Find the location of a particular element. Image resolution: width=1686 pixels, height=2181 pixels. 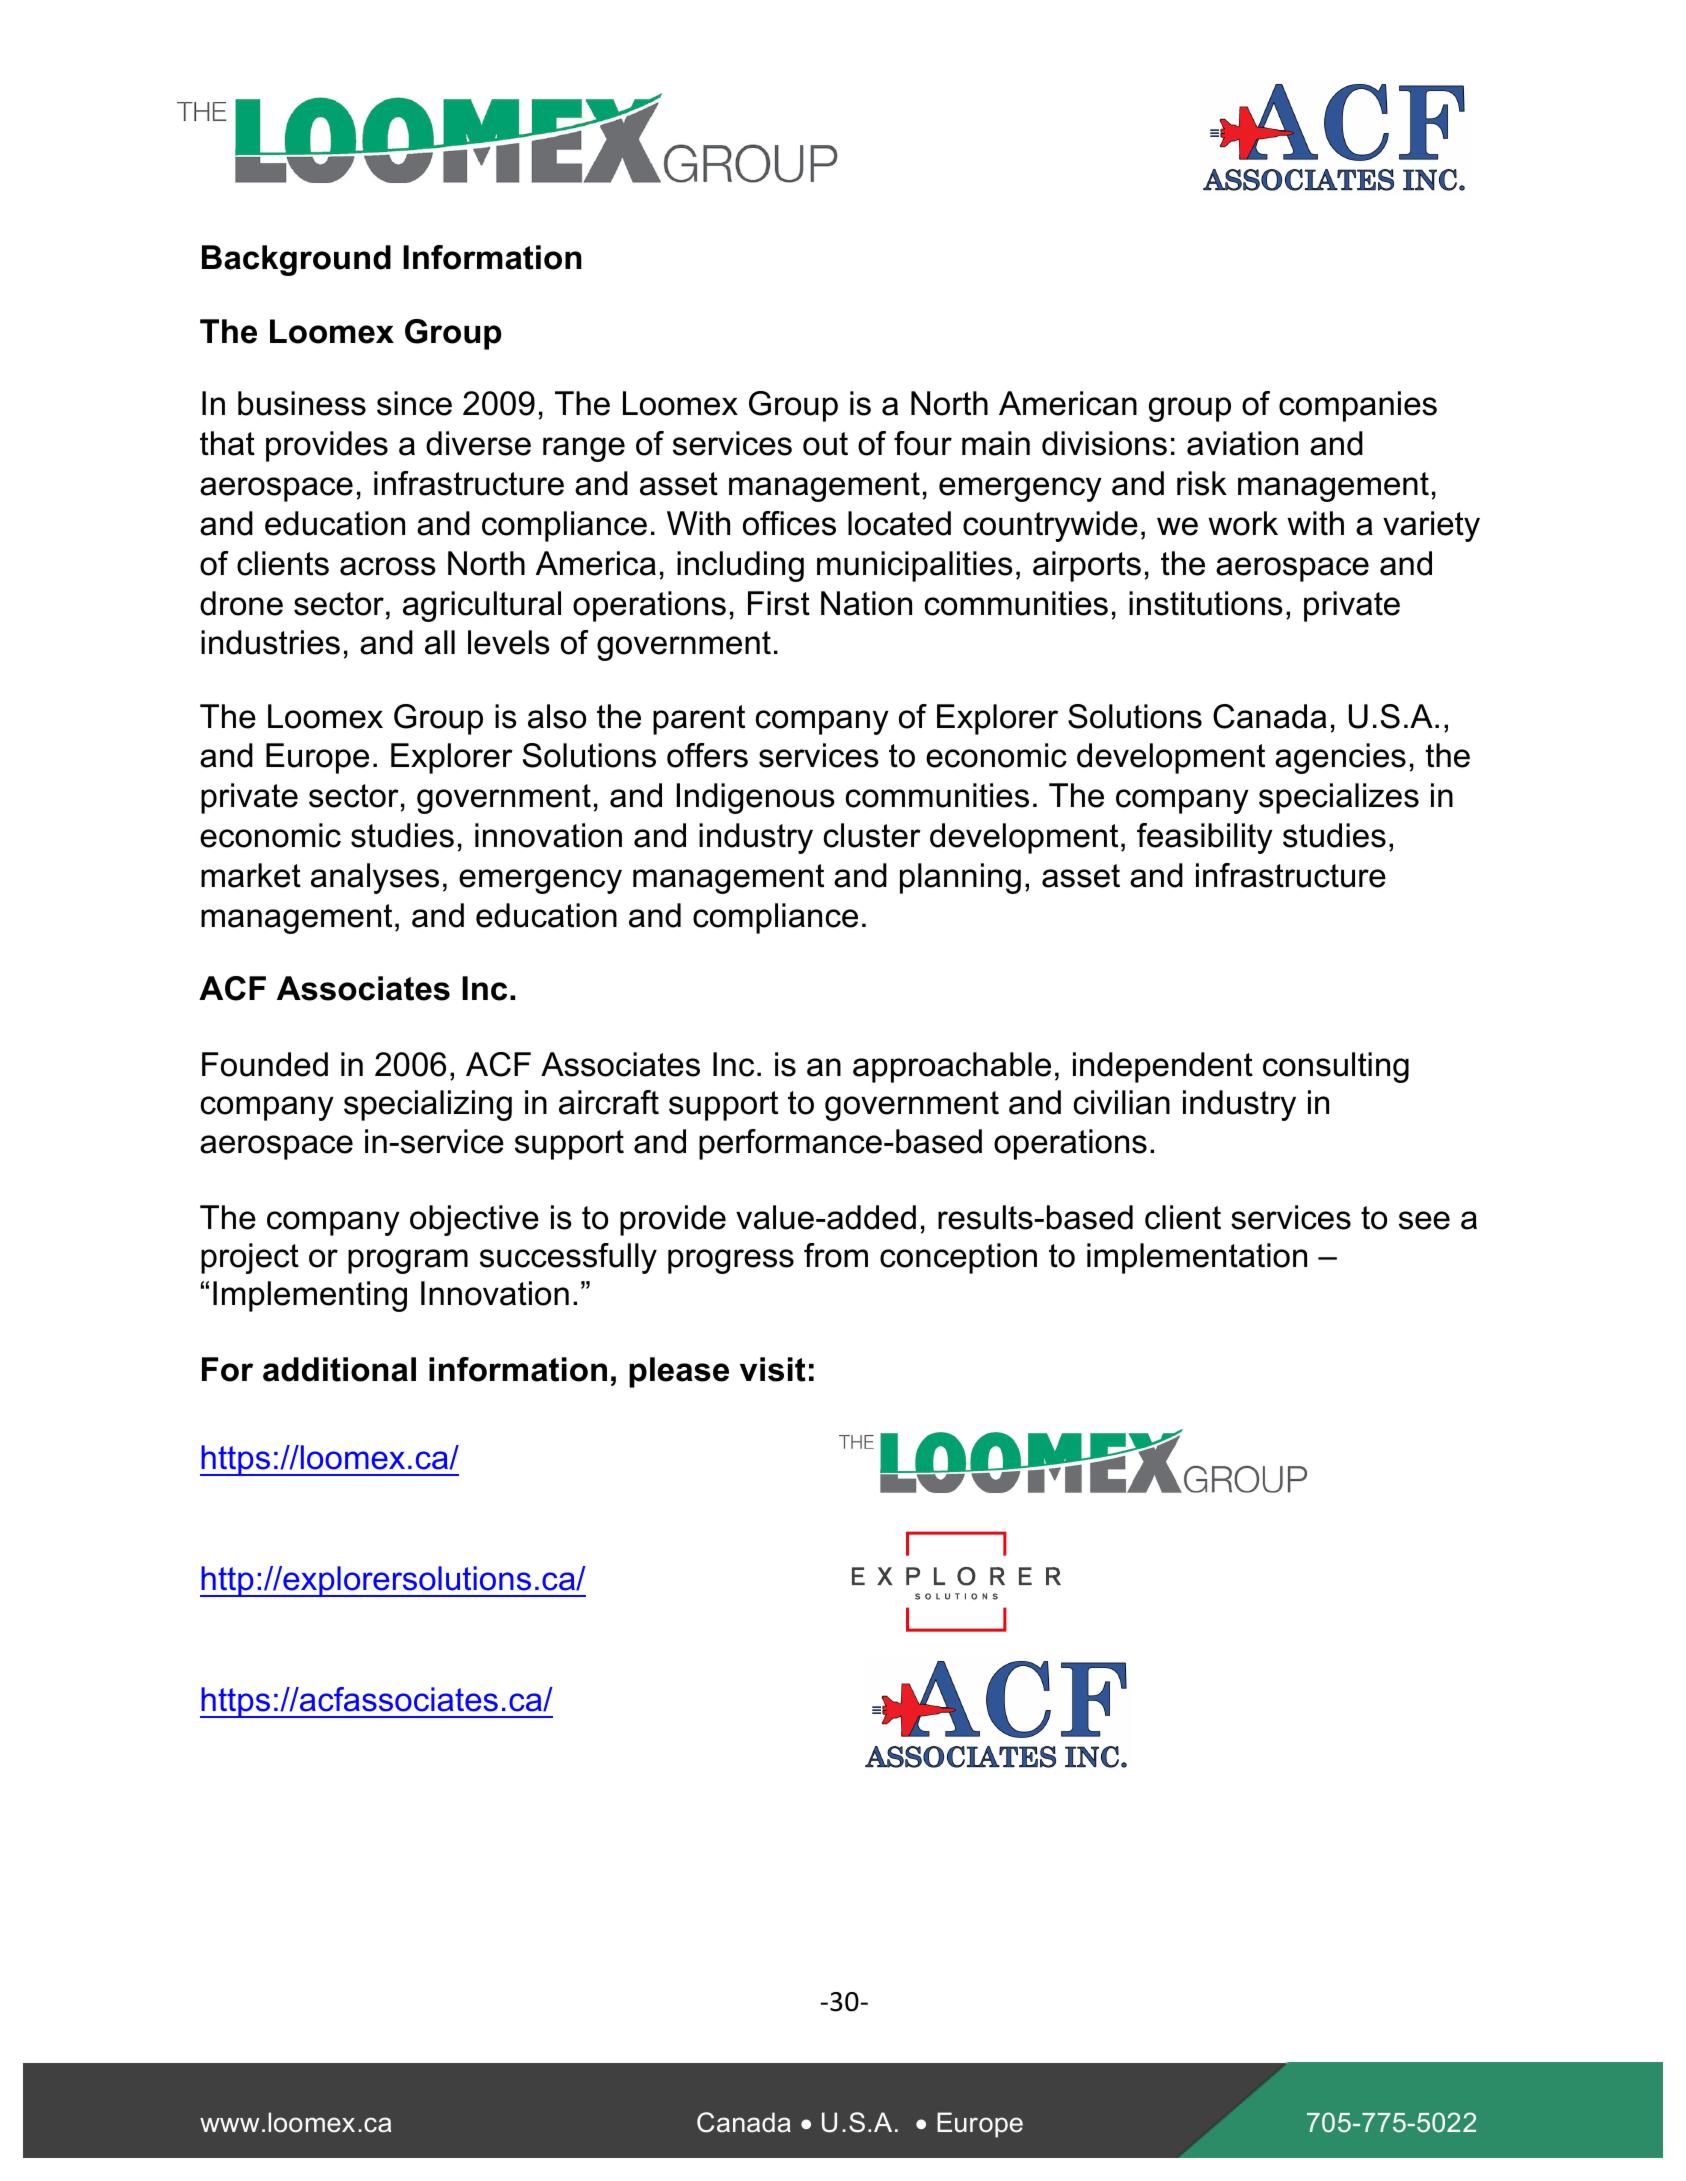

offices is located at coordinates (789, 523).
